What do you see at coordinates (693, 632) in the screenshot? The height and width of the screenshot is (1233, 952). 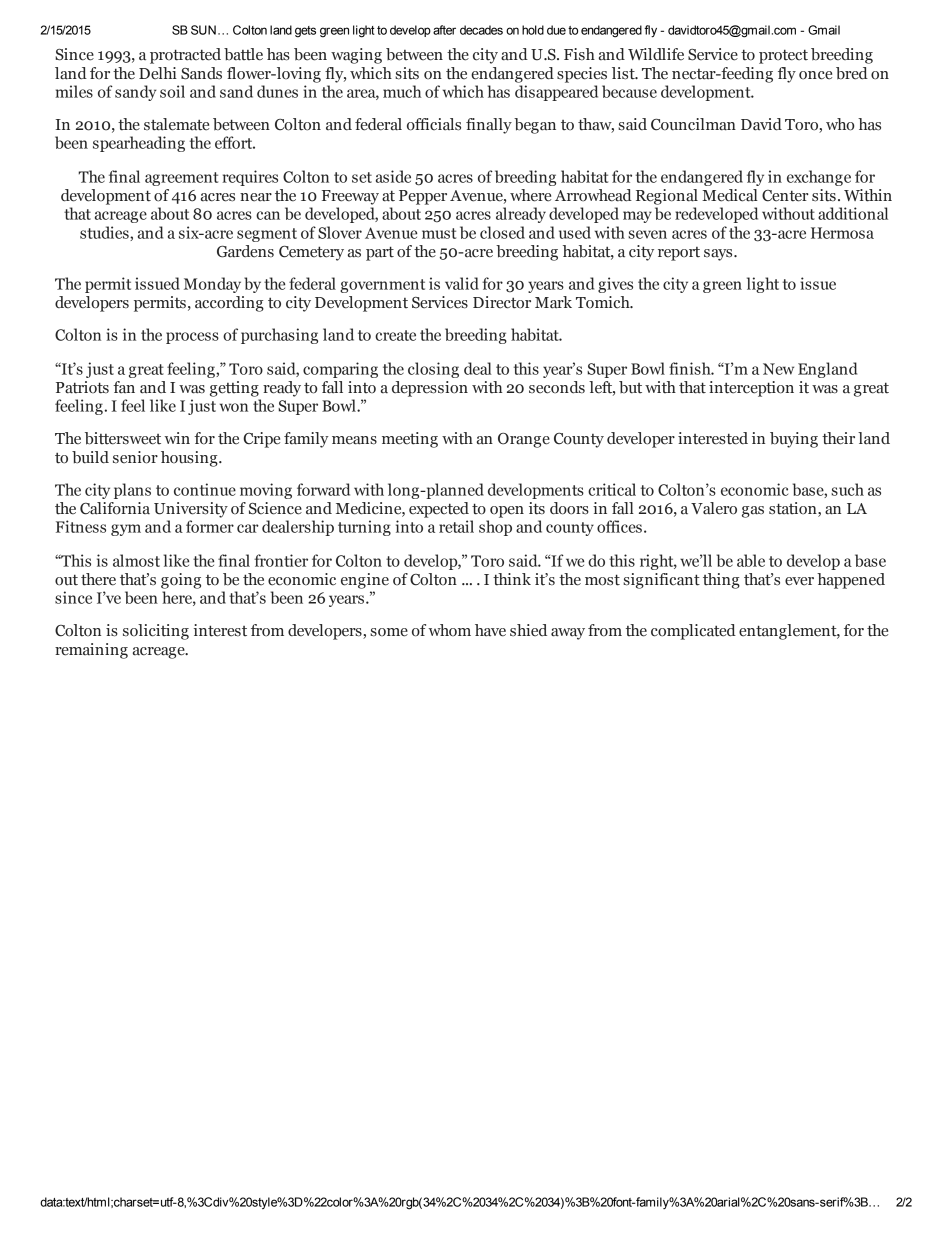 I see `complicated` at bounding box center [693, 632].
